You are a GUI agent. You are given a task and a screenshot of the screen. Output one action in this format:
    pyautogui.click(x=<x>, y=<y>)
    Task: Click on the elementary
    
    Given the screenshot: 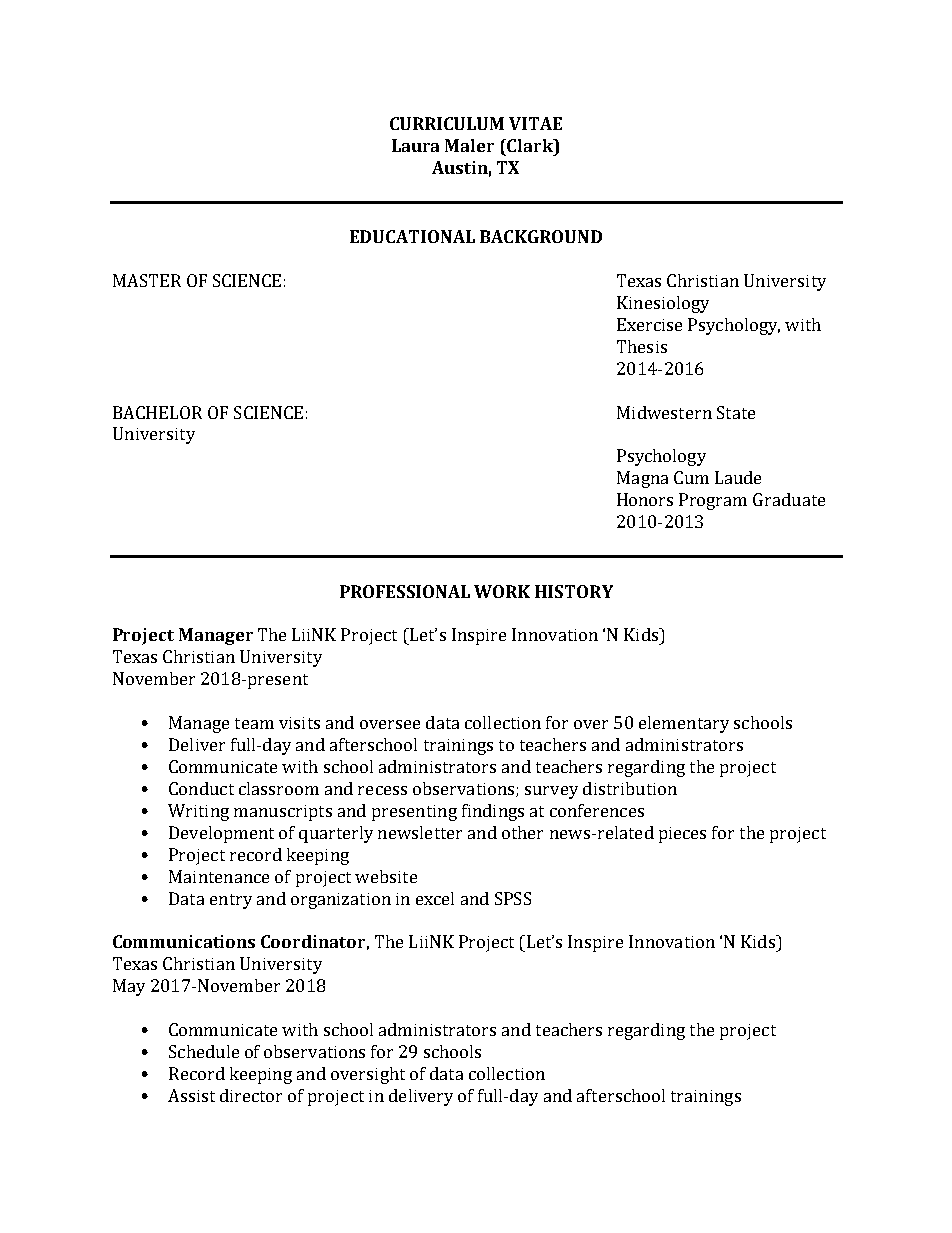 What is the action you would take?
    pyautogui.click(x=684, y=724)
